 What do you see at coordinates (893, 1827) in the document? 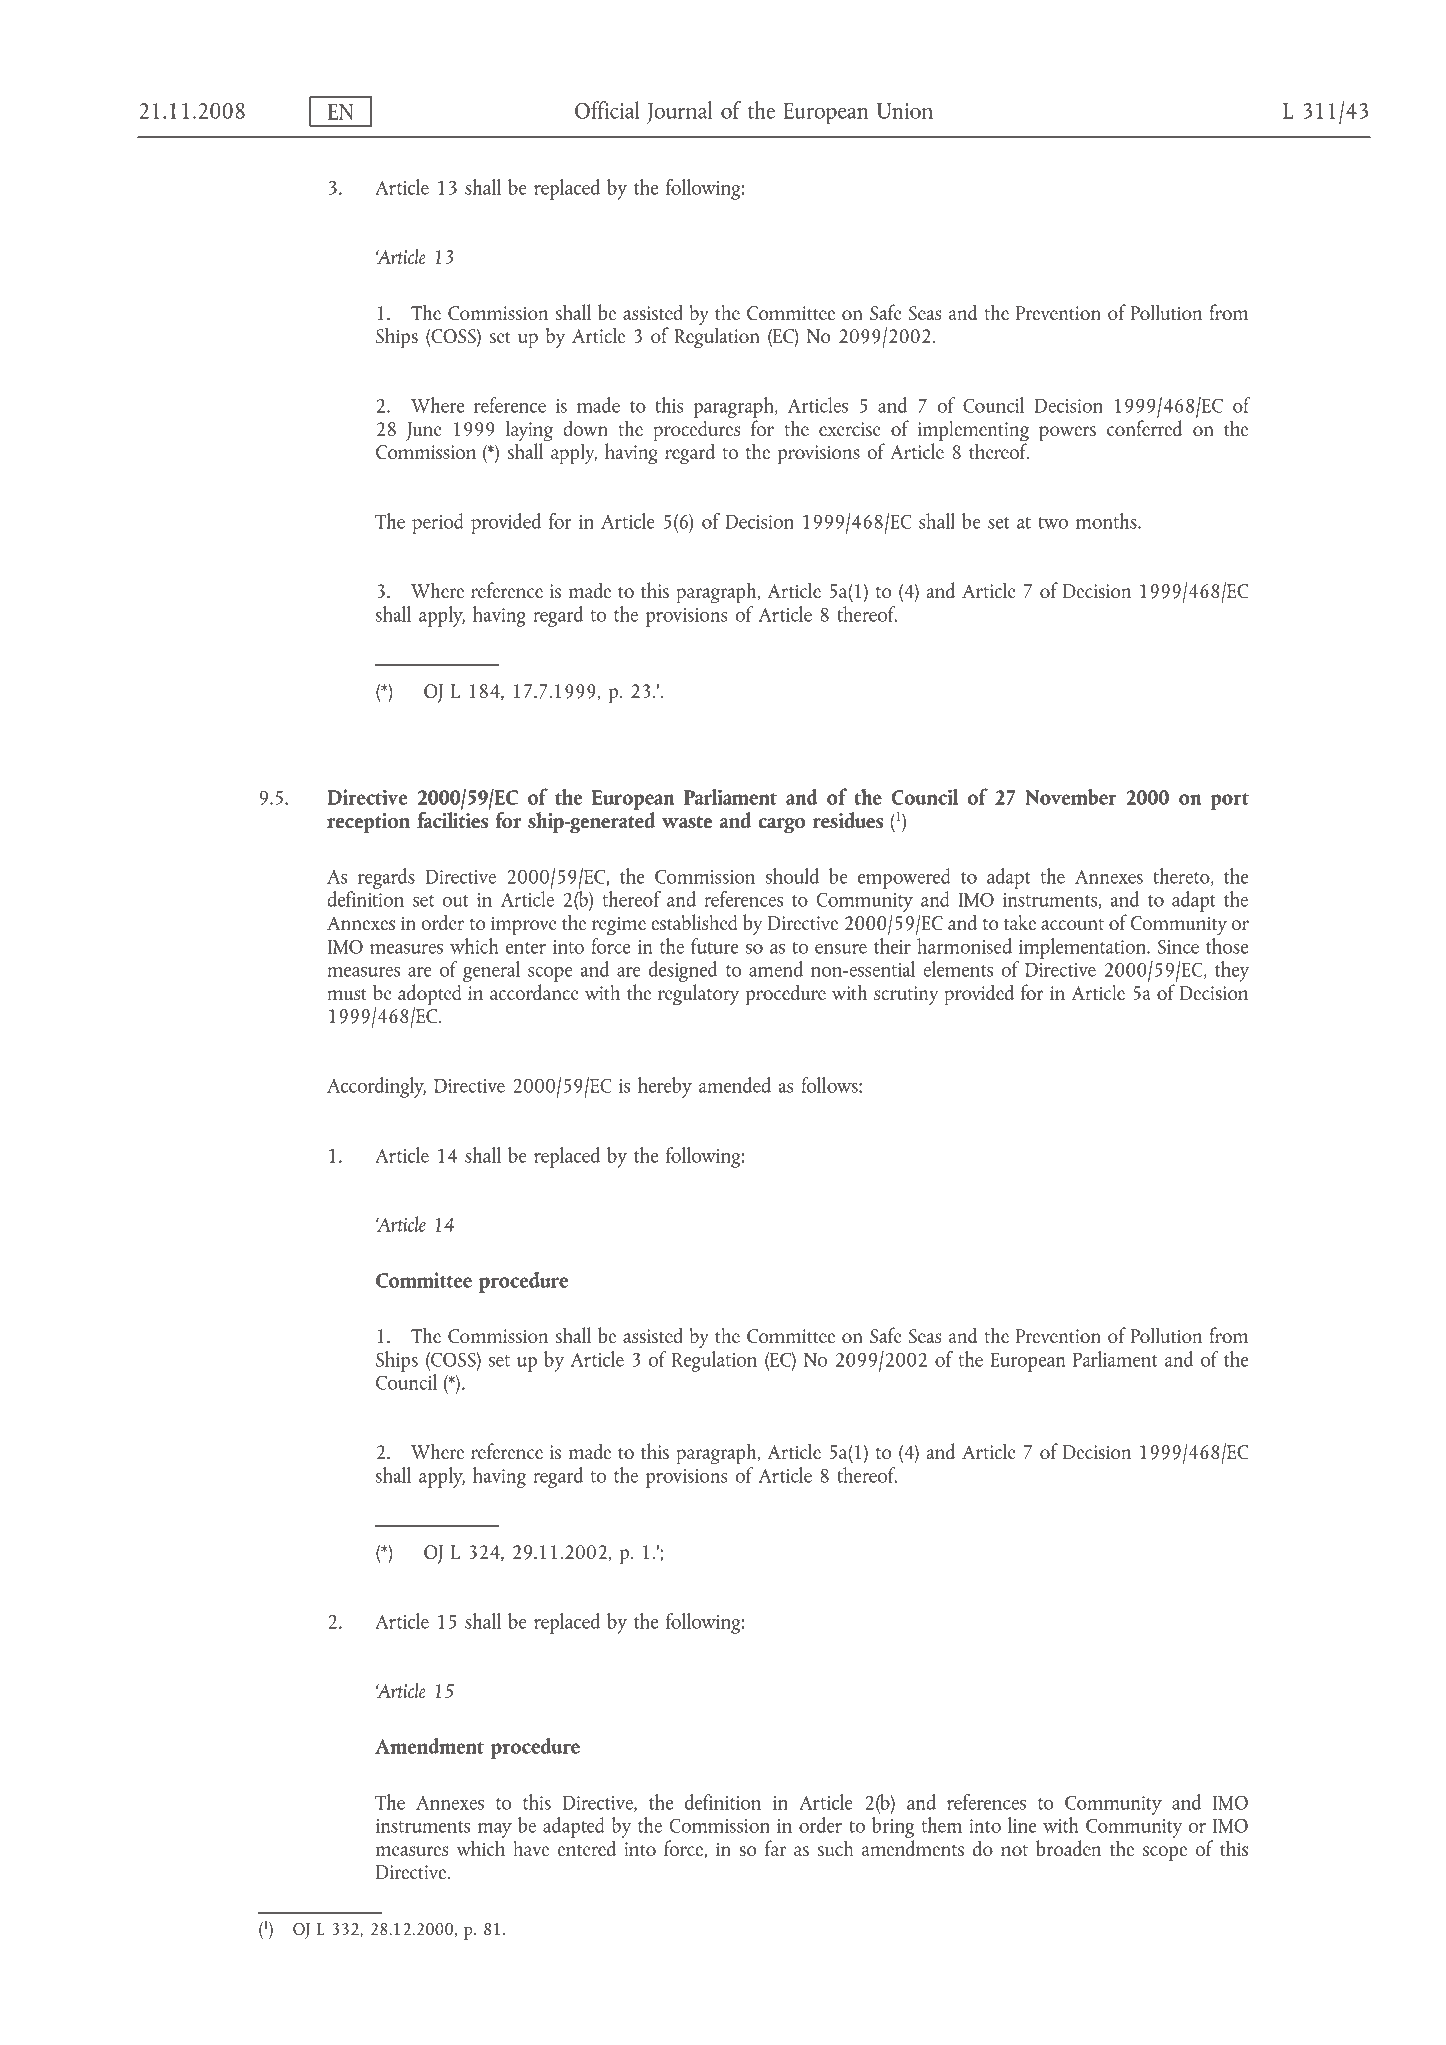
I see `bring` at bounding box center [893, 1827].
